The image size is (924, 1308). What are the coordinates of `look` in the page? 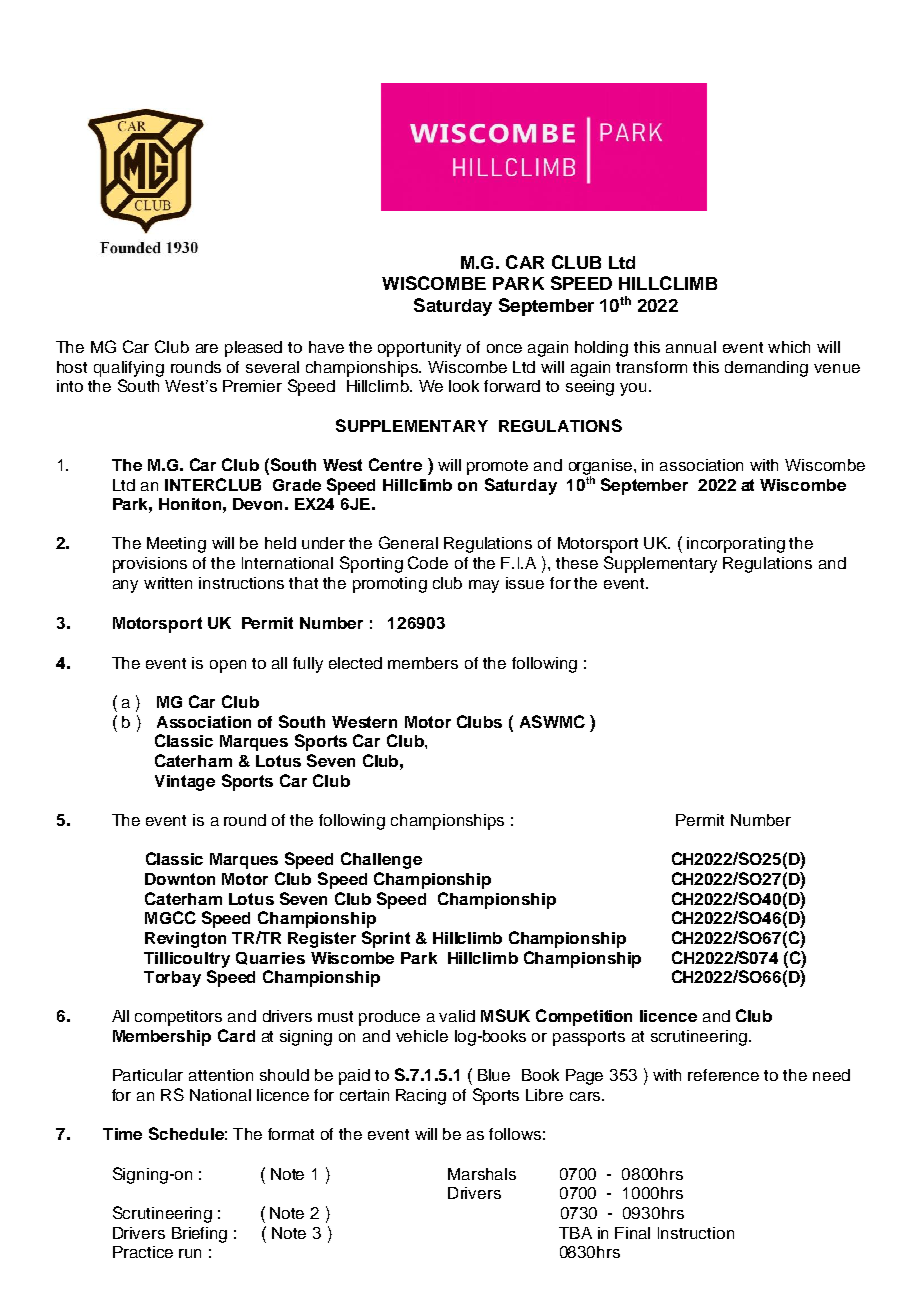 It's located at (464, 386).
